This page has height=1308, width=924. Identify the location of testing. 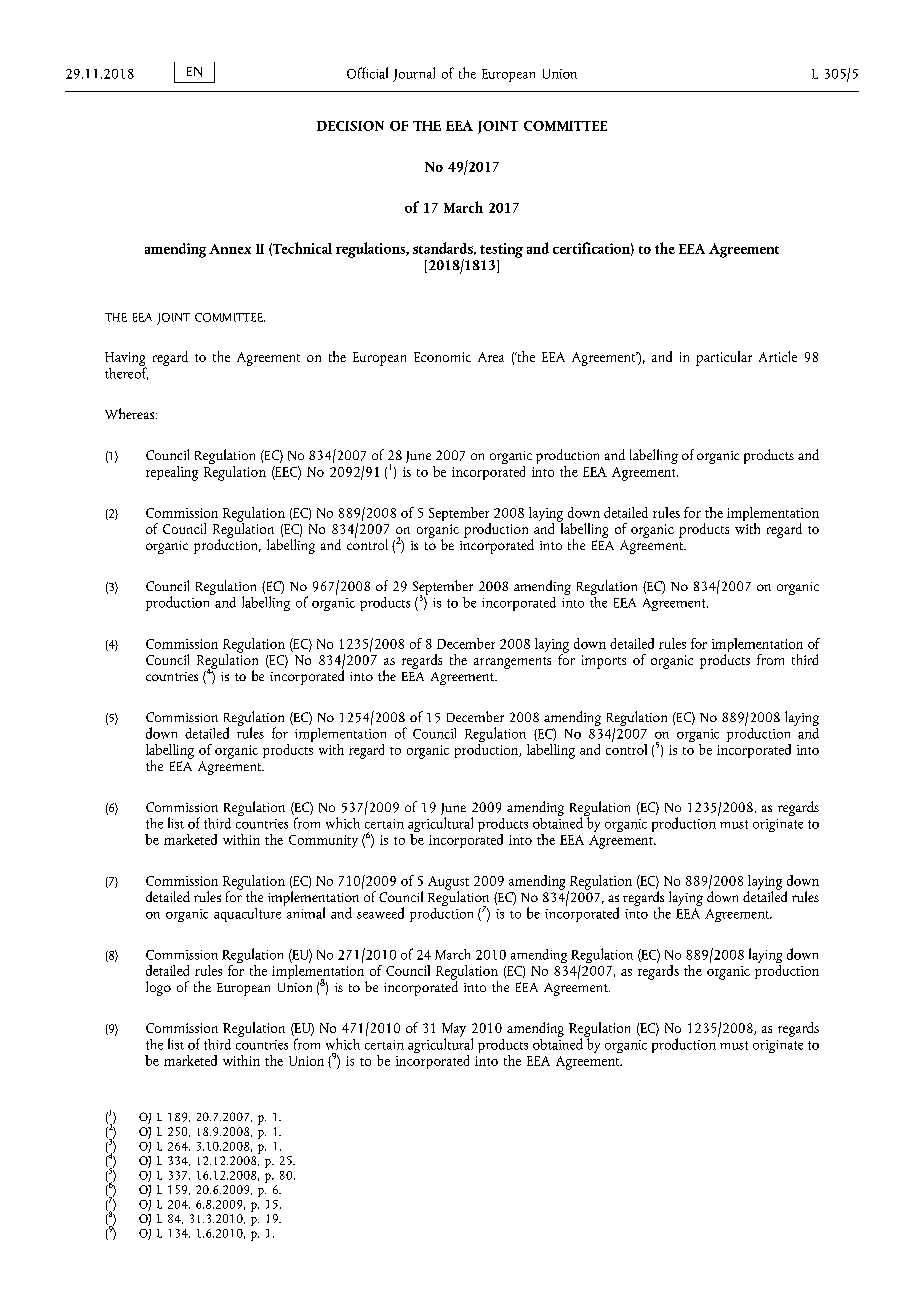
(501, 250).
